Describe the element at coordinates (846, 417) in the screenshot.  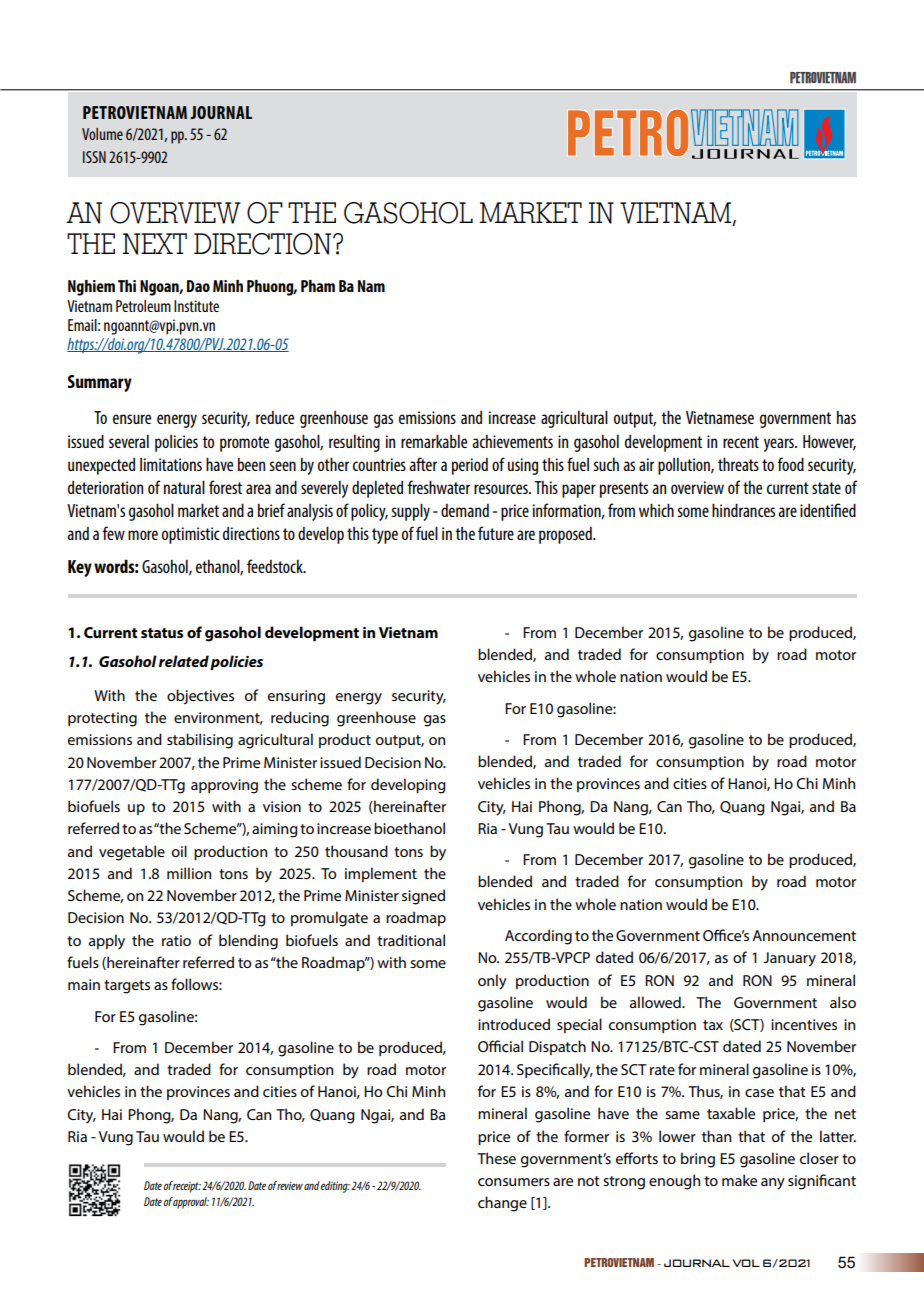
I see `has` at that location.
